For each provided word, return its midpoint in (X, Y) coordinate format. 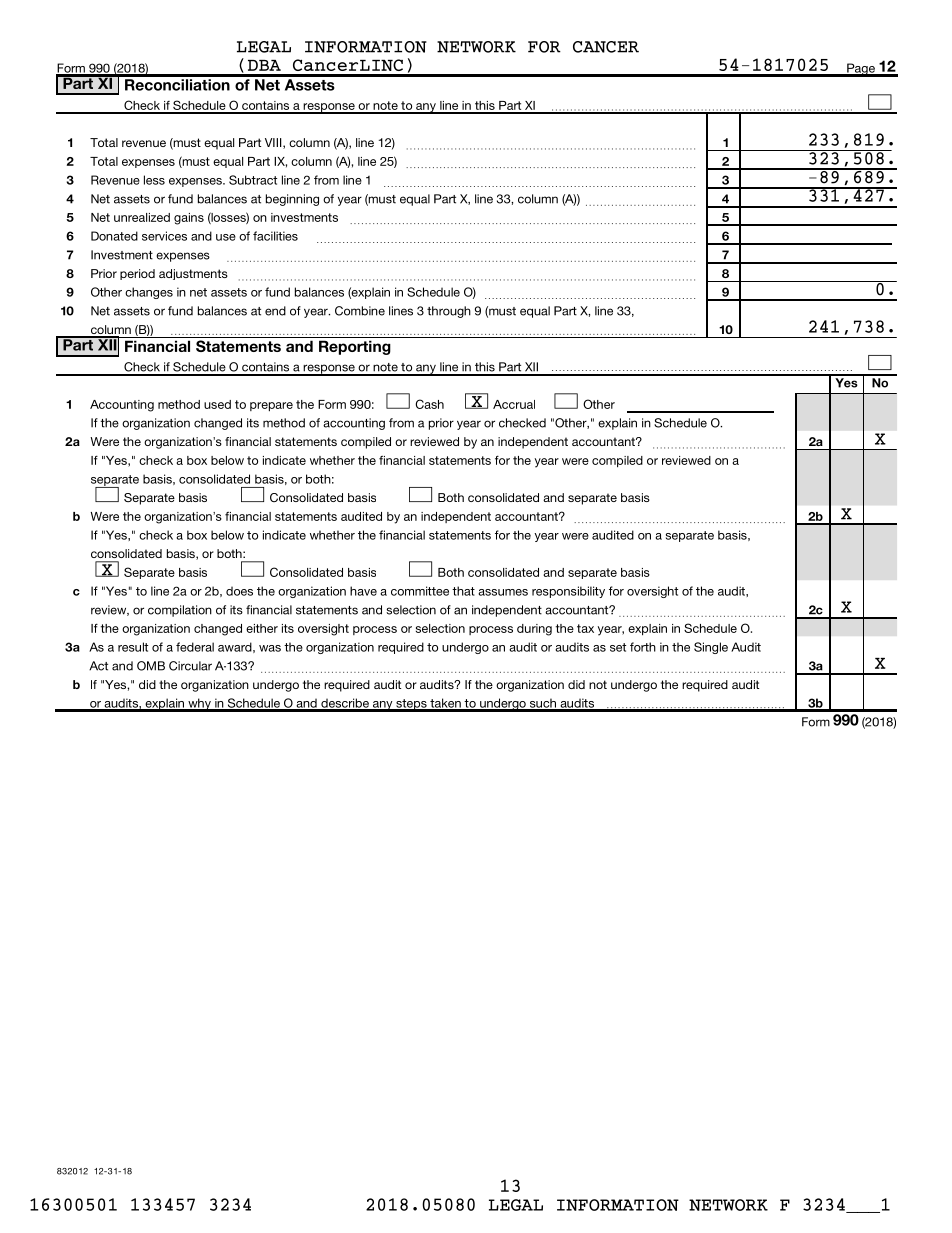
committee (420, 591)
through (449, 312)
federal (195, 647)
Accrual (514, 404)
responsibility (568, 592)
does (239, 591)
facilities (275, 236)
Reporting (355, 347)
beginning (292, 200)
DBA (264, 65)
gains (189, 219)
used (217, 404)
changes (149, 293)
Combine (360, 311)
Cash (429, 404)
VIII (274, 143)
